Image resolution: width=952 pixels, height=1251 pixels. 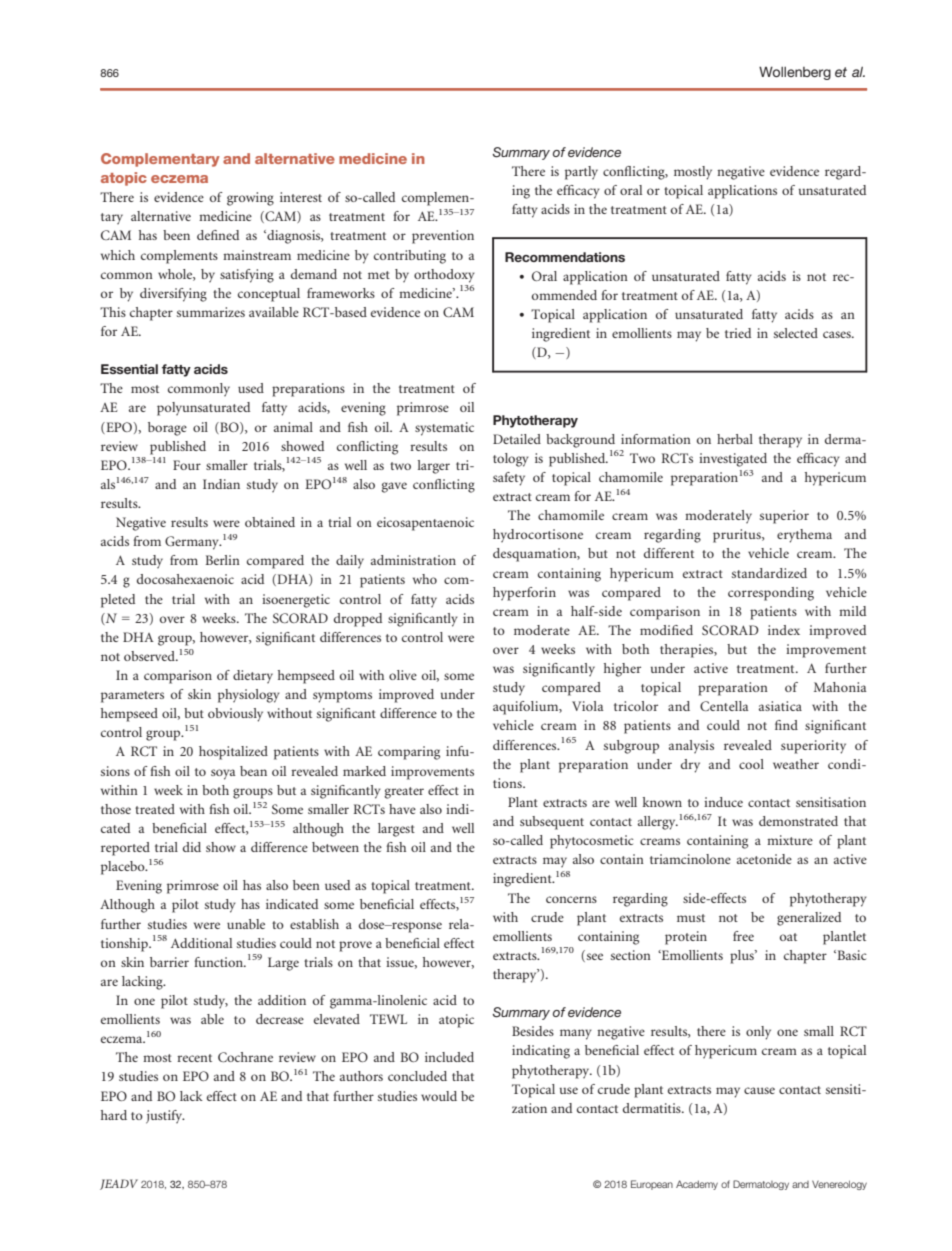 I want to click on mixture, so click(x=790, y=840).
